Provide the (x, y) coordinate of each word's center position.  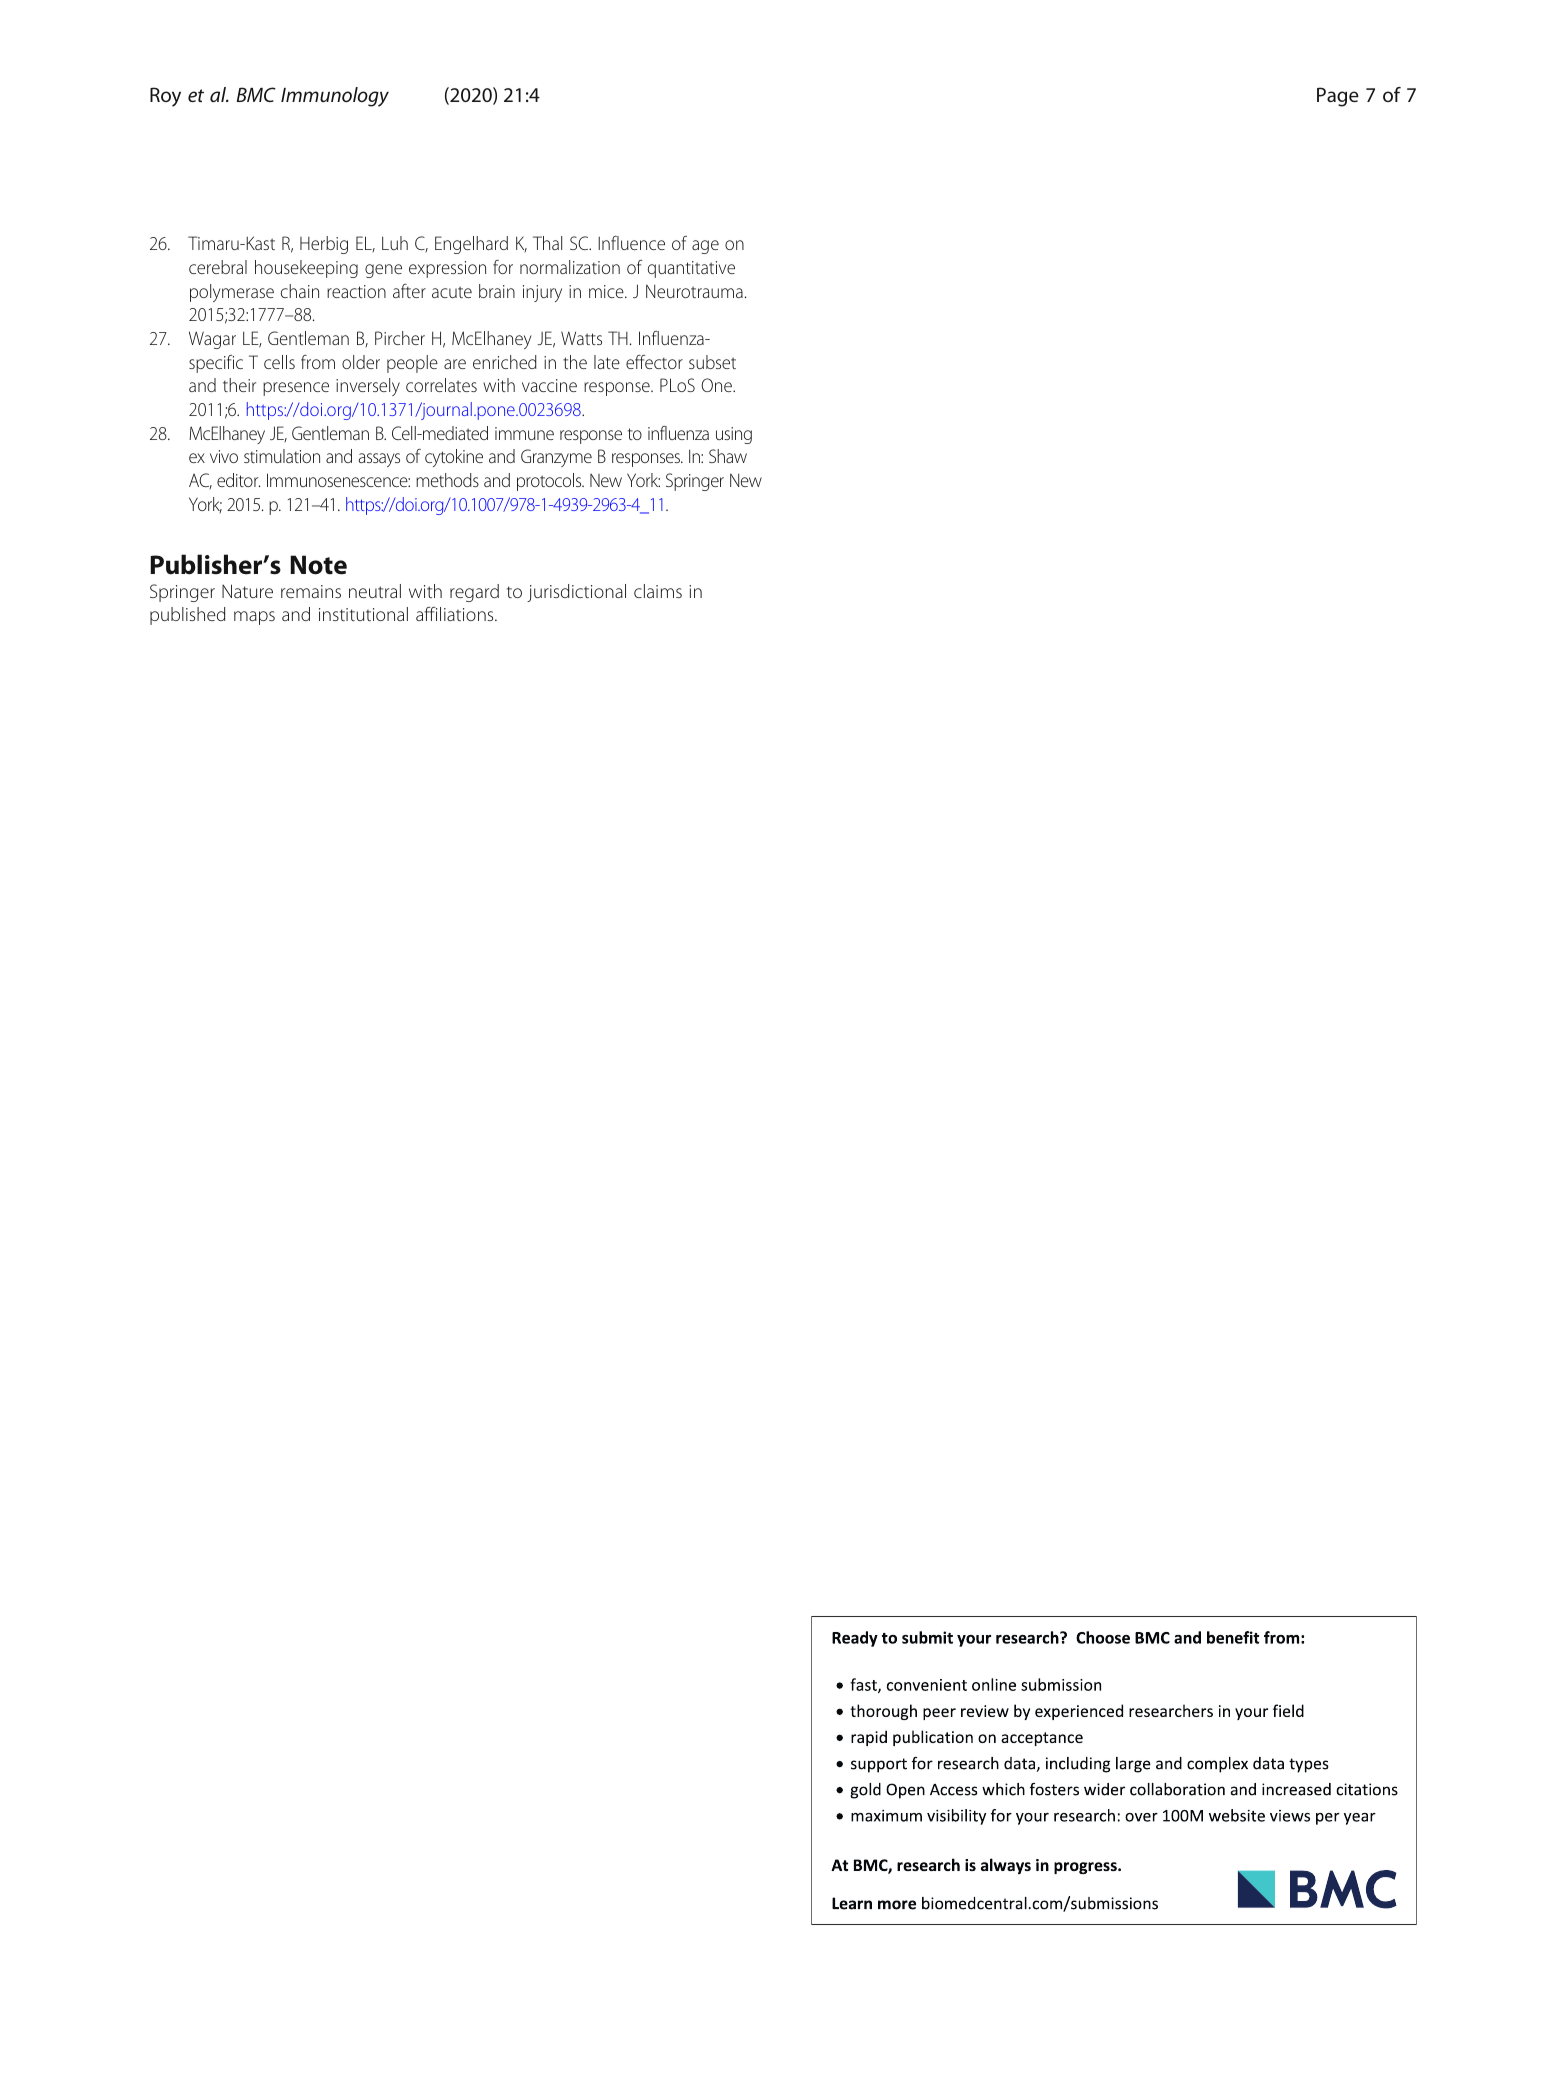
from (318, 362)
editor (238, 480)
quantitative (691, 269)
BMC (256, 94)
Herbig (324, 245)
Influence (631, 243)
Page (1338, 97)
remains (311, 591)
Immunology (335, 97)
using (734, 435)
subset (712, 362)
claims (658, 591)
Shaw (728, 456)
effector (654, 362)
